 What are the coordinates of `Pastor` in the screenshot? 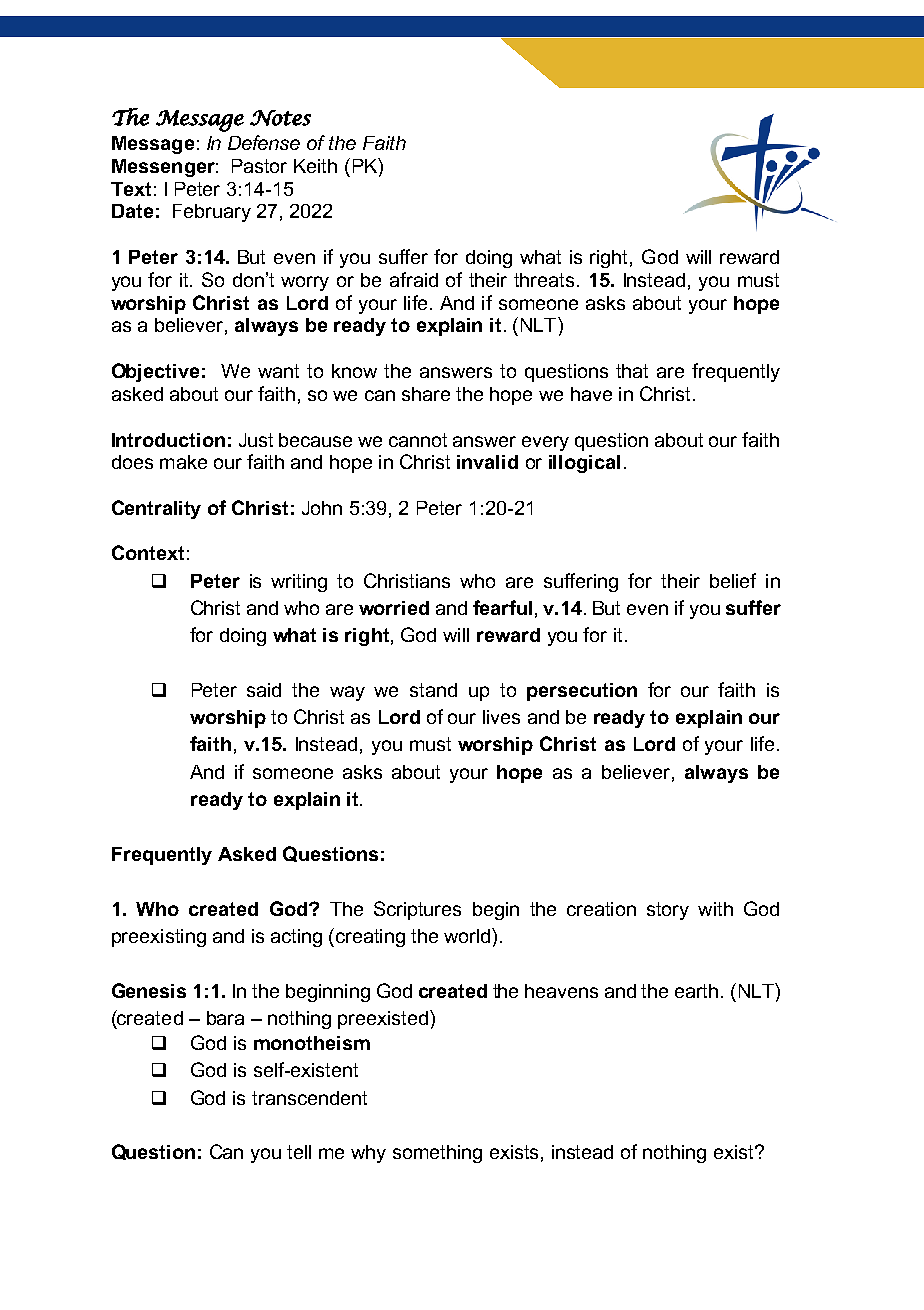 It's located at (259, 166).
